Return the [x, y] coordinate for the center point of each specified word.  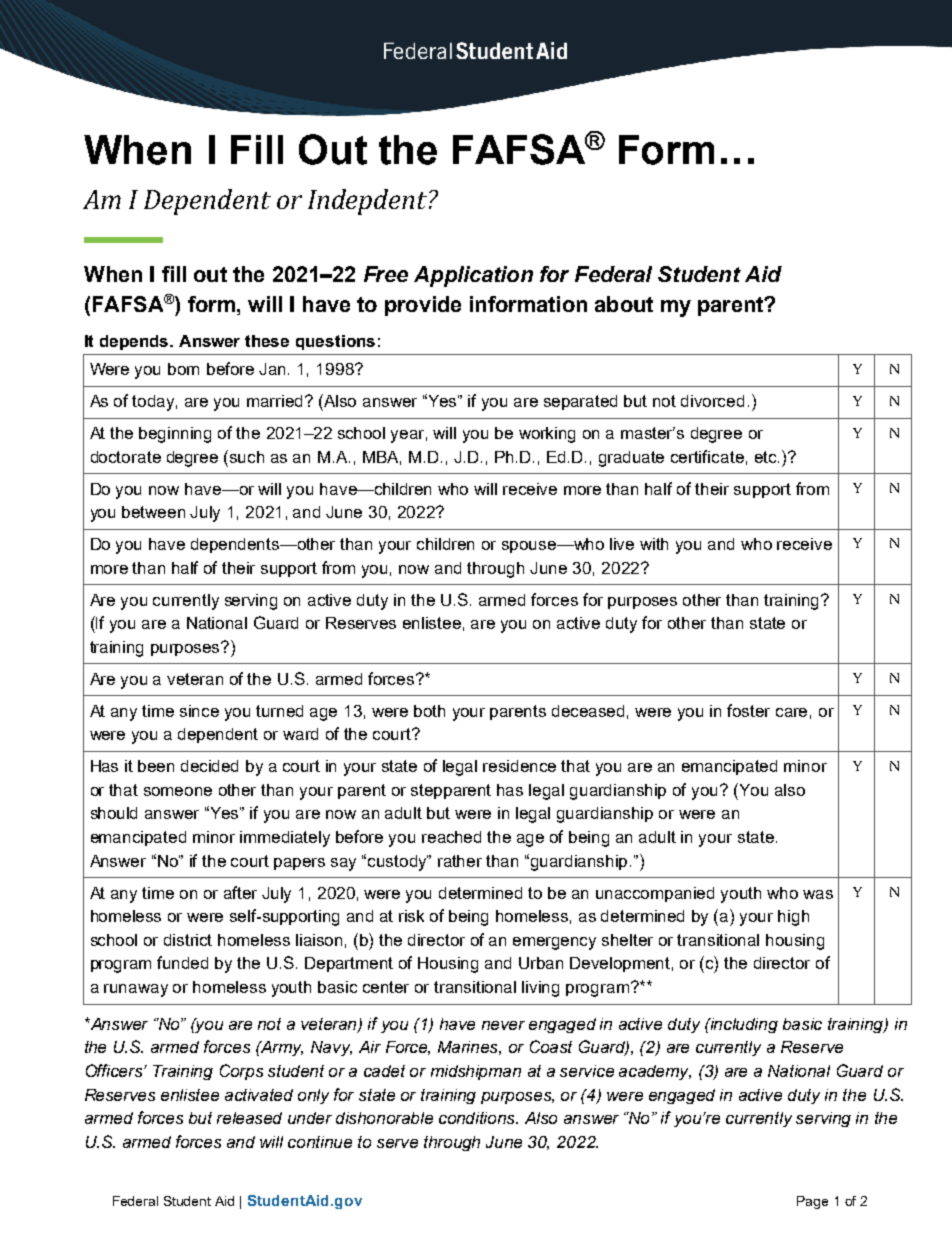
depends [135, 342]
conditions [478, 1118]
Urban [541, 963]
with [654, 544]
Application [473, 276]
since [199, 711]
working [547, 435]
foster [748, 710]
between [153, 512]
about [624, 304]
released [249, 1118]
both [429, 711]
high [793, 918]
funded [182, 962]
